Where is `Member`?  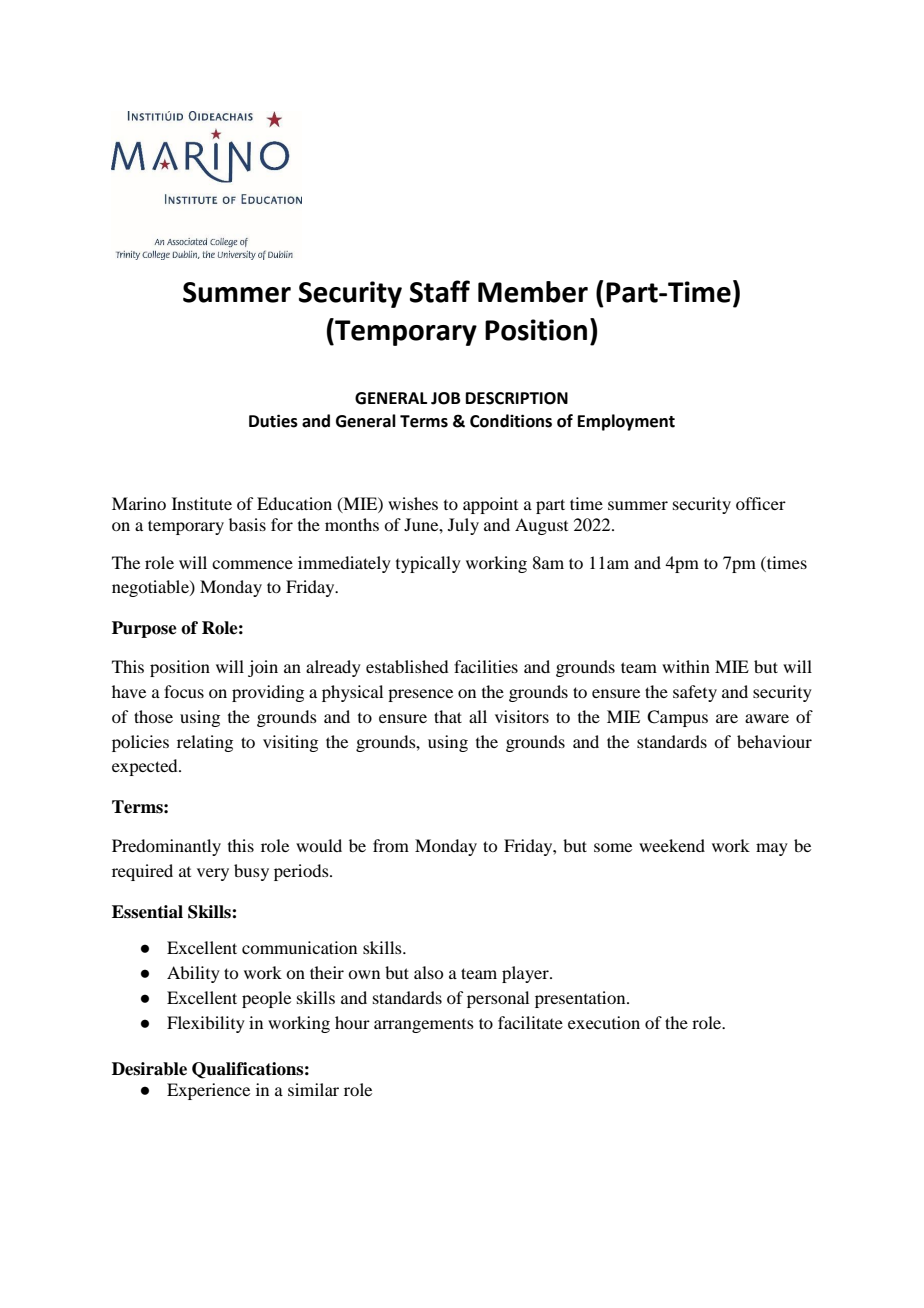
Member is located at coordinates (533, 292).
